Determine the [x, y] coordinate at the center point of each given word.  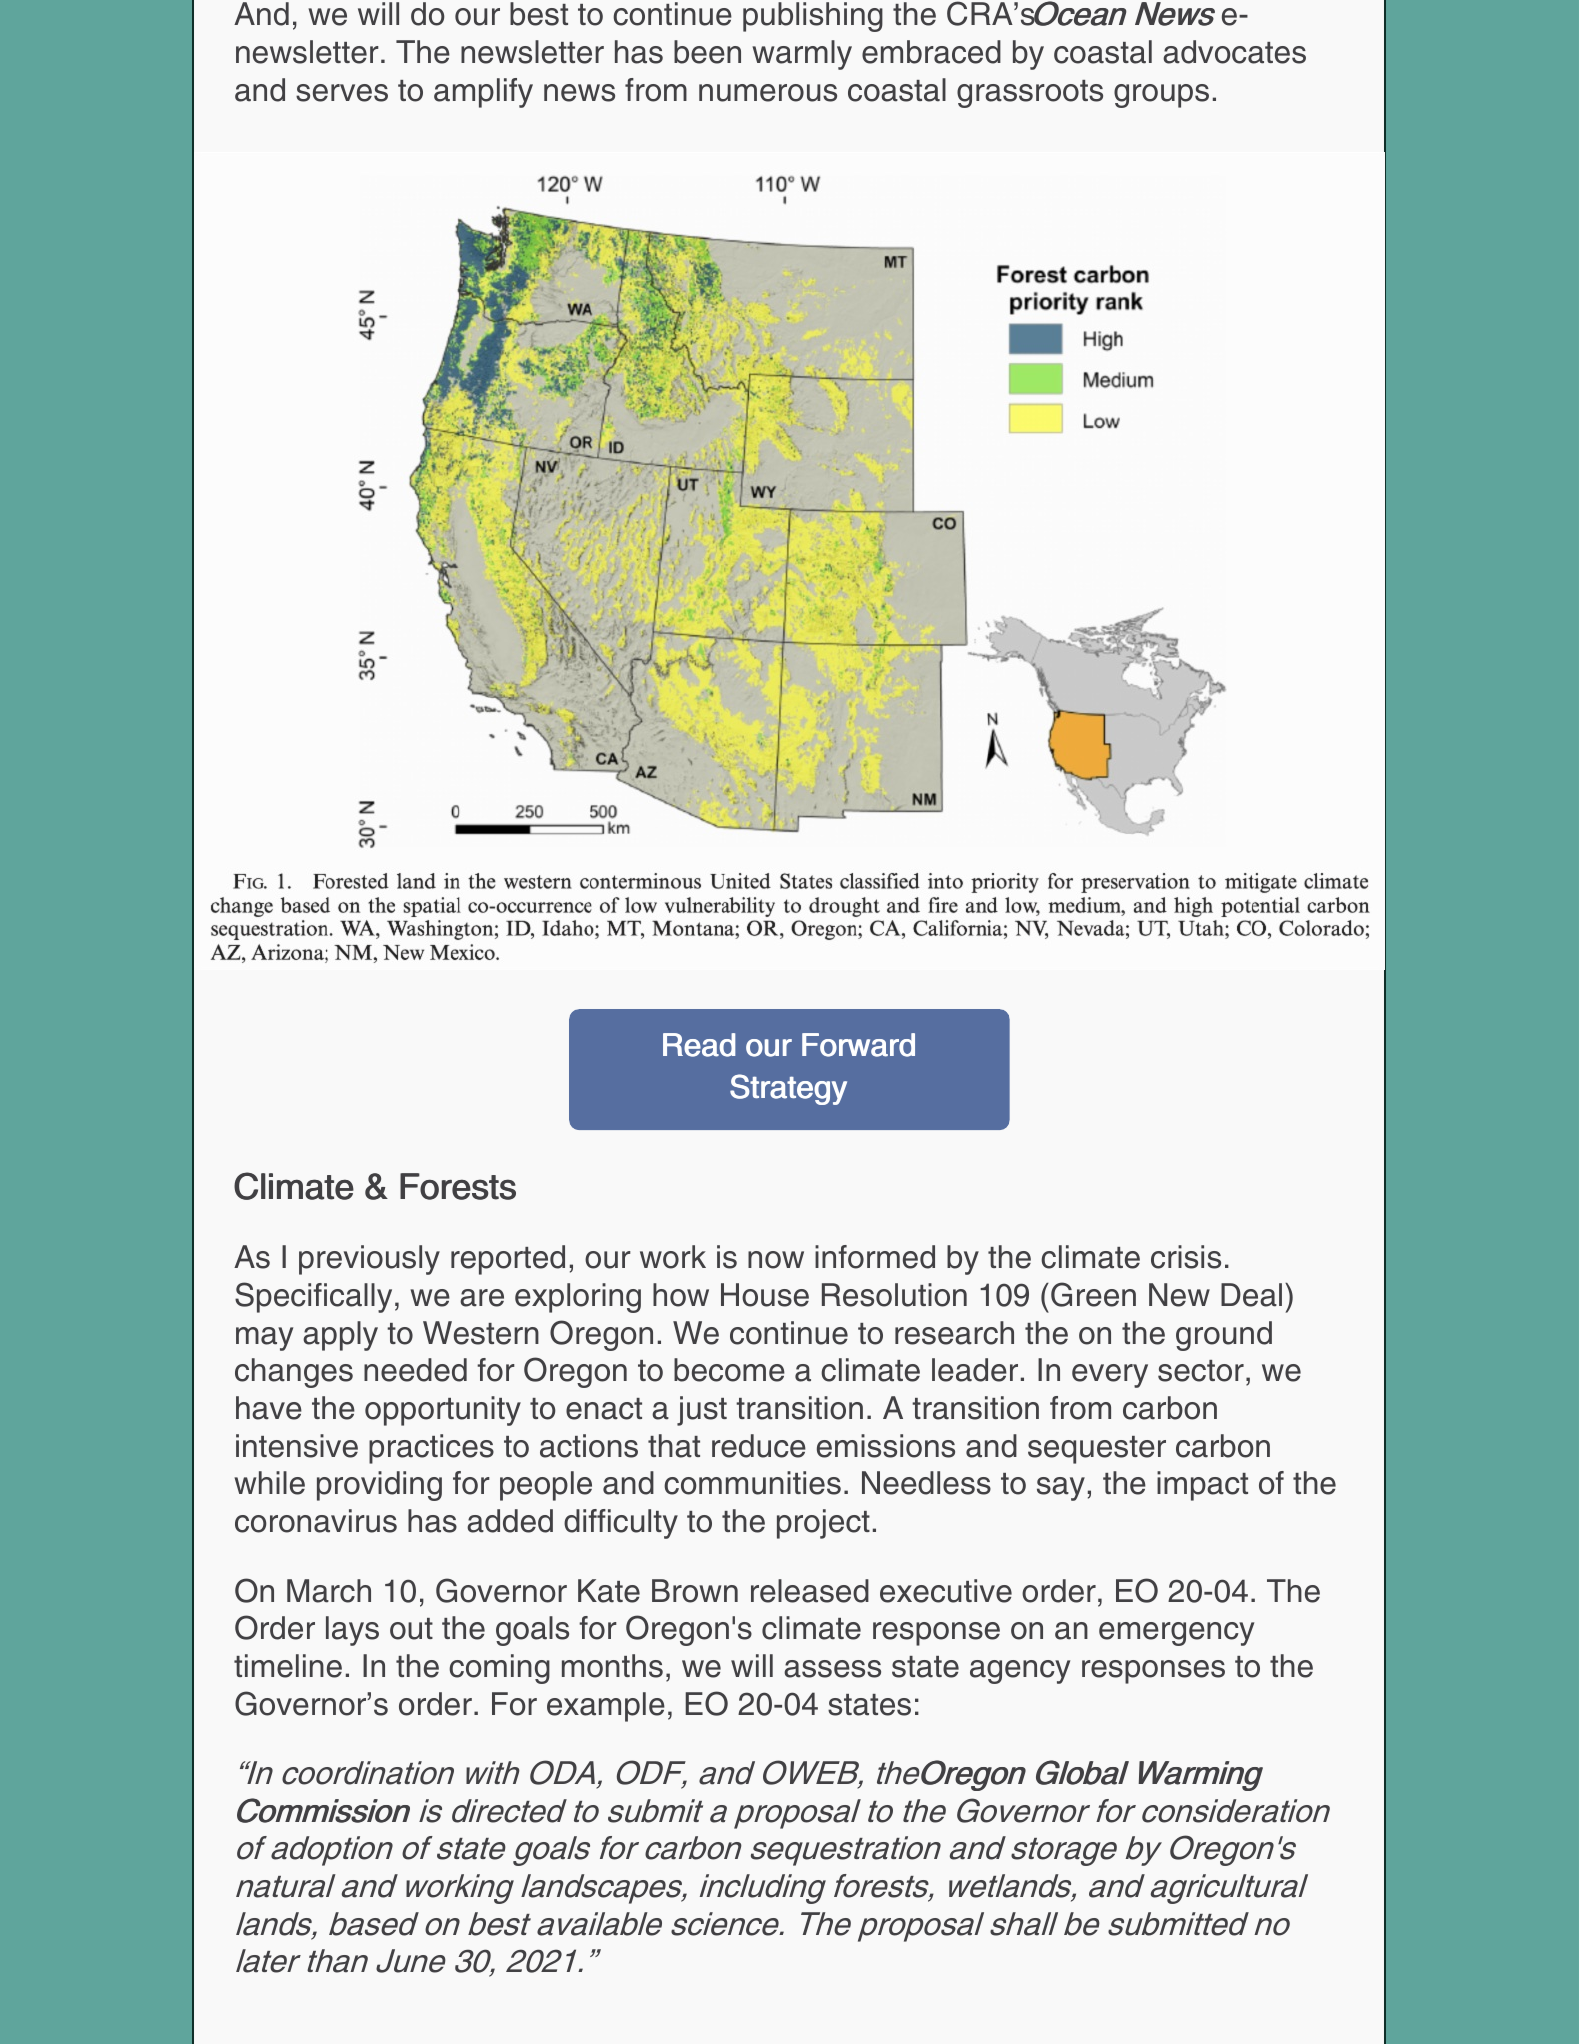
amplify [483, 93]
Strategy [788, 1089]
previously [369, 1260]
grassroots [1030, 94]
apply [340, 1336]
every [1110, 1376]
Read [699, 1045]
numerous [768, 93]
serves [342, 93]
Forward [858, 1045]
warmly [802, 55]
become [729, 1370]
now [776, 1260]
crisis [1186, 1257]
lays [352, 1631]
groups [1161, 96]
